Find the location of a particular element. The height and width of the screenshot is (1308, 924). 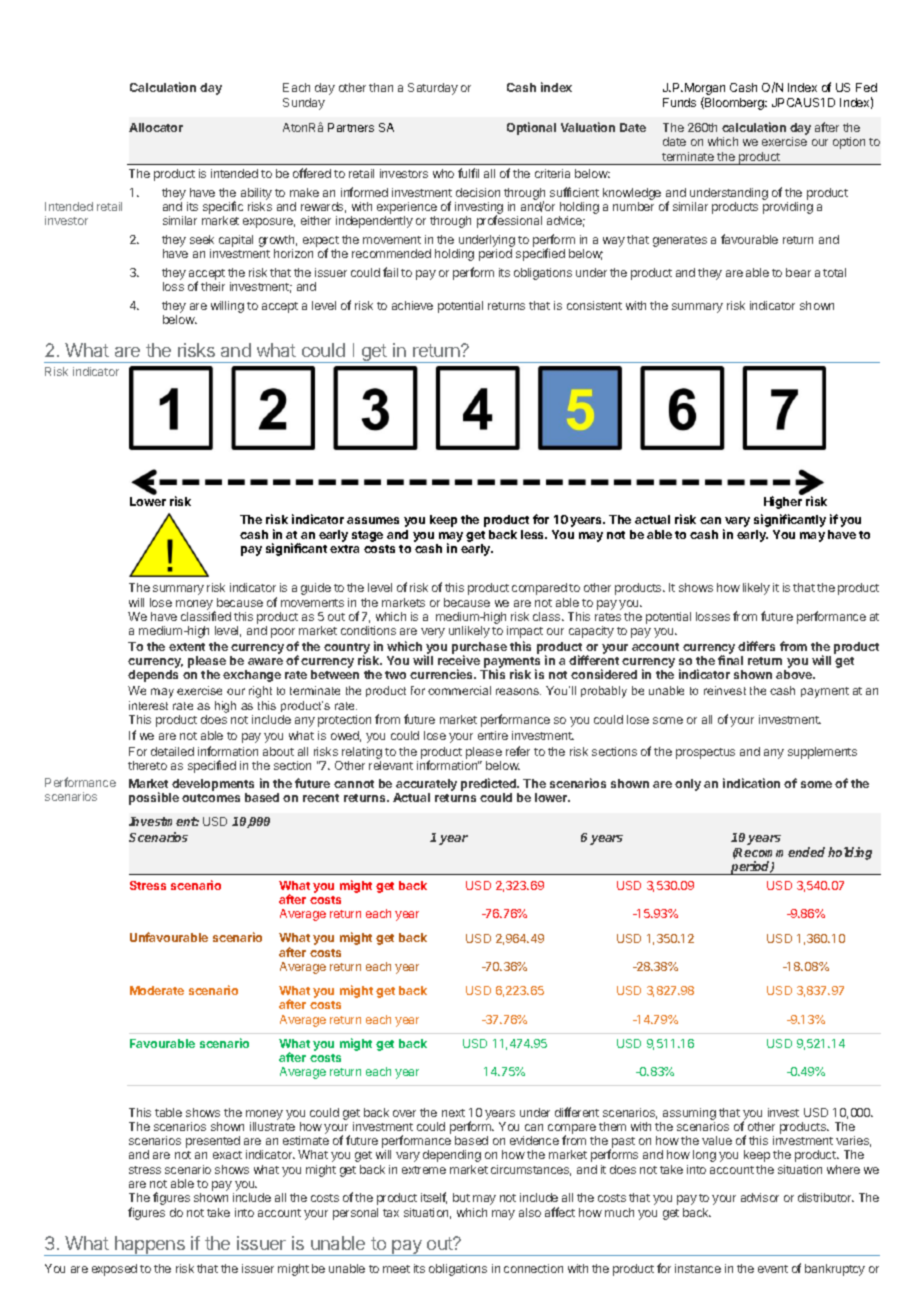

outcomes is located at coordinates (211, 798).
